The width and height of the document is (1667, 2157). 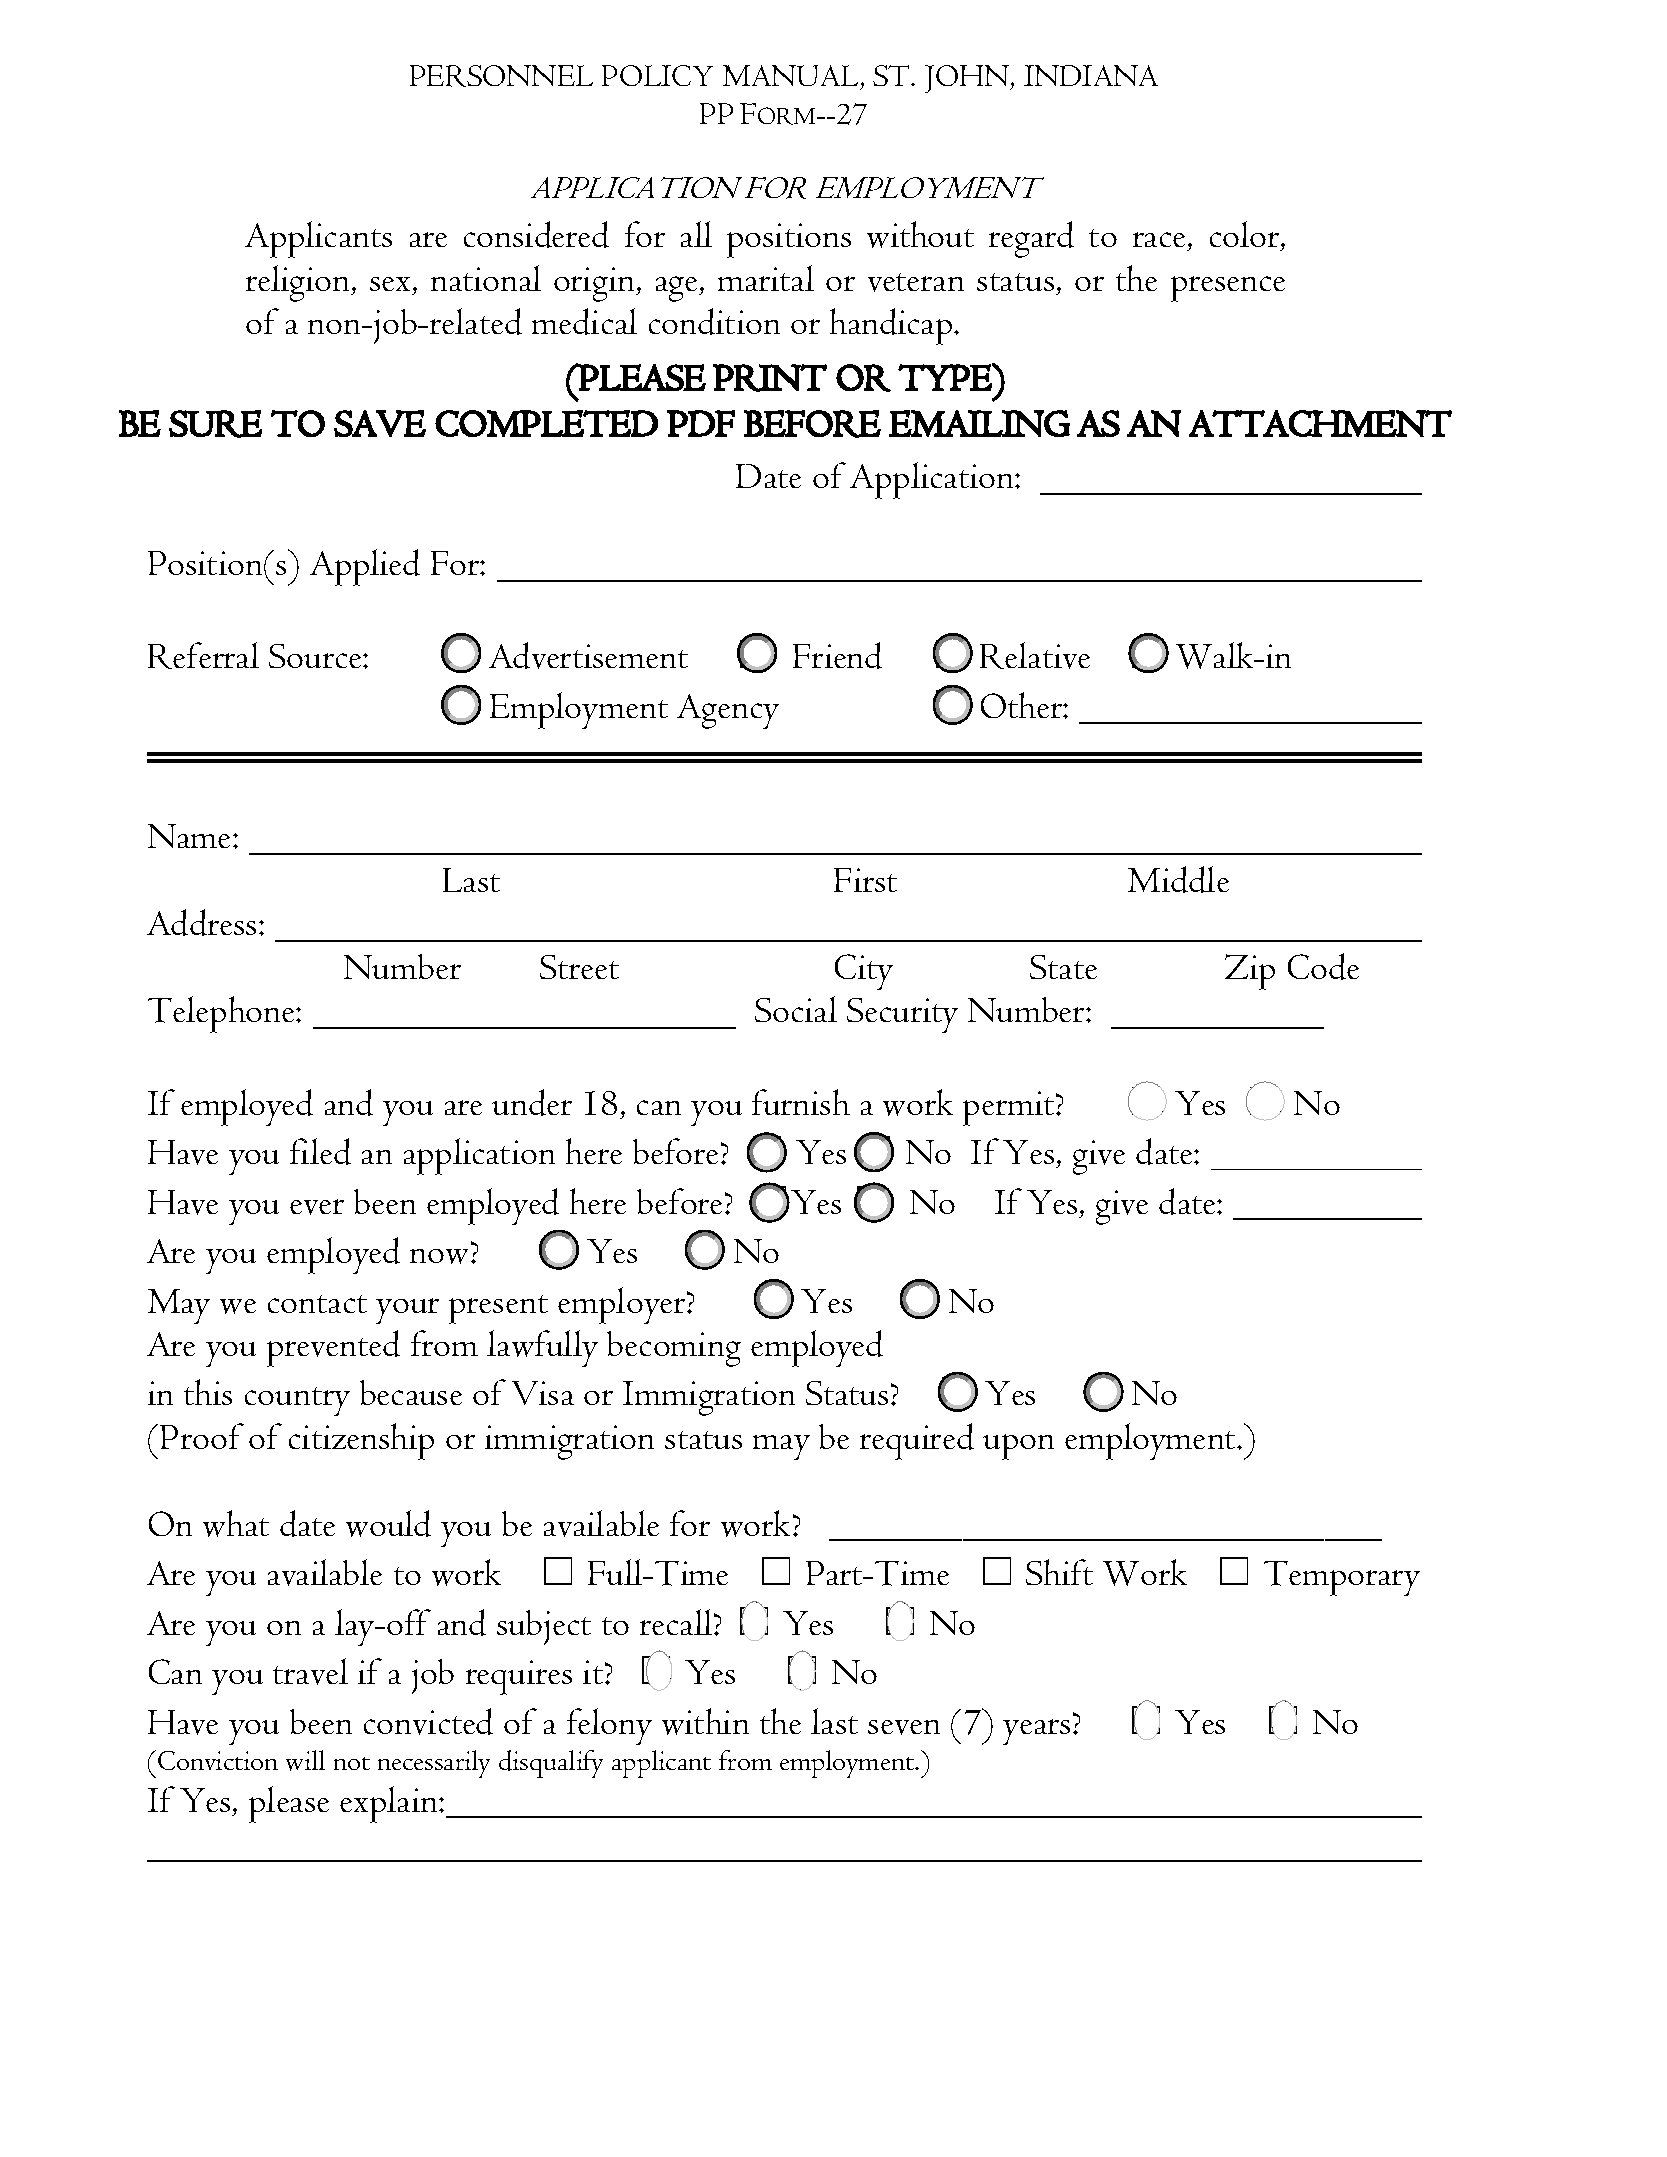 What do you see at coordinates (201, 922) in the document?
I see `Address` at bounding box center [201, 922].
